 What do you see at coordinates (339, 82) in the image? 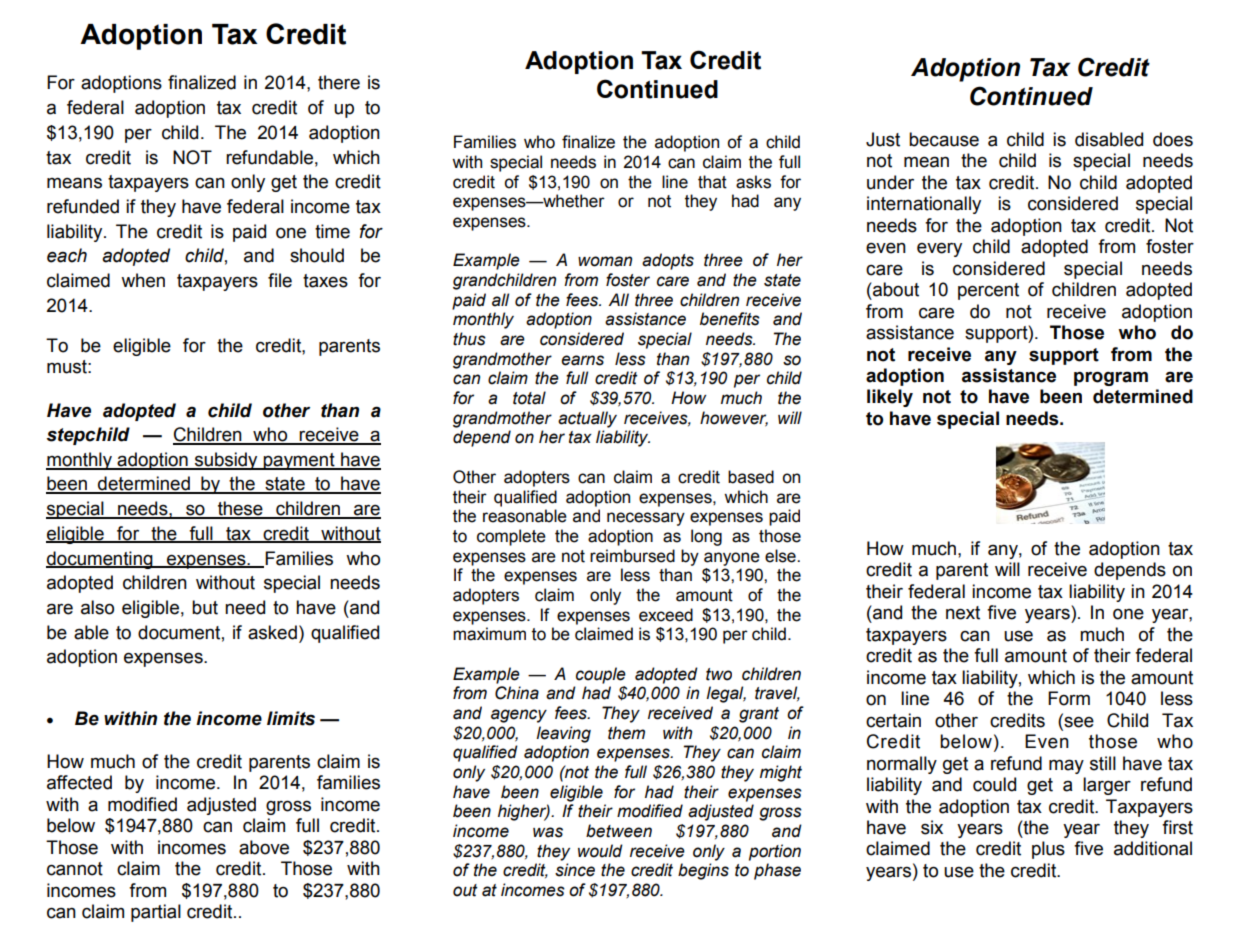
I see `there` at bounding box center [339, 82].
